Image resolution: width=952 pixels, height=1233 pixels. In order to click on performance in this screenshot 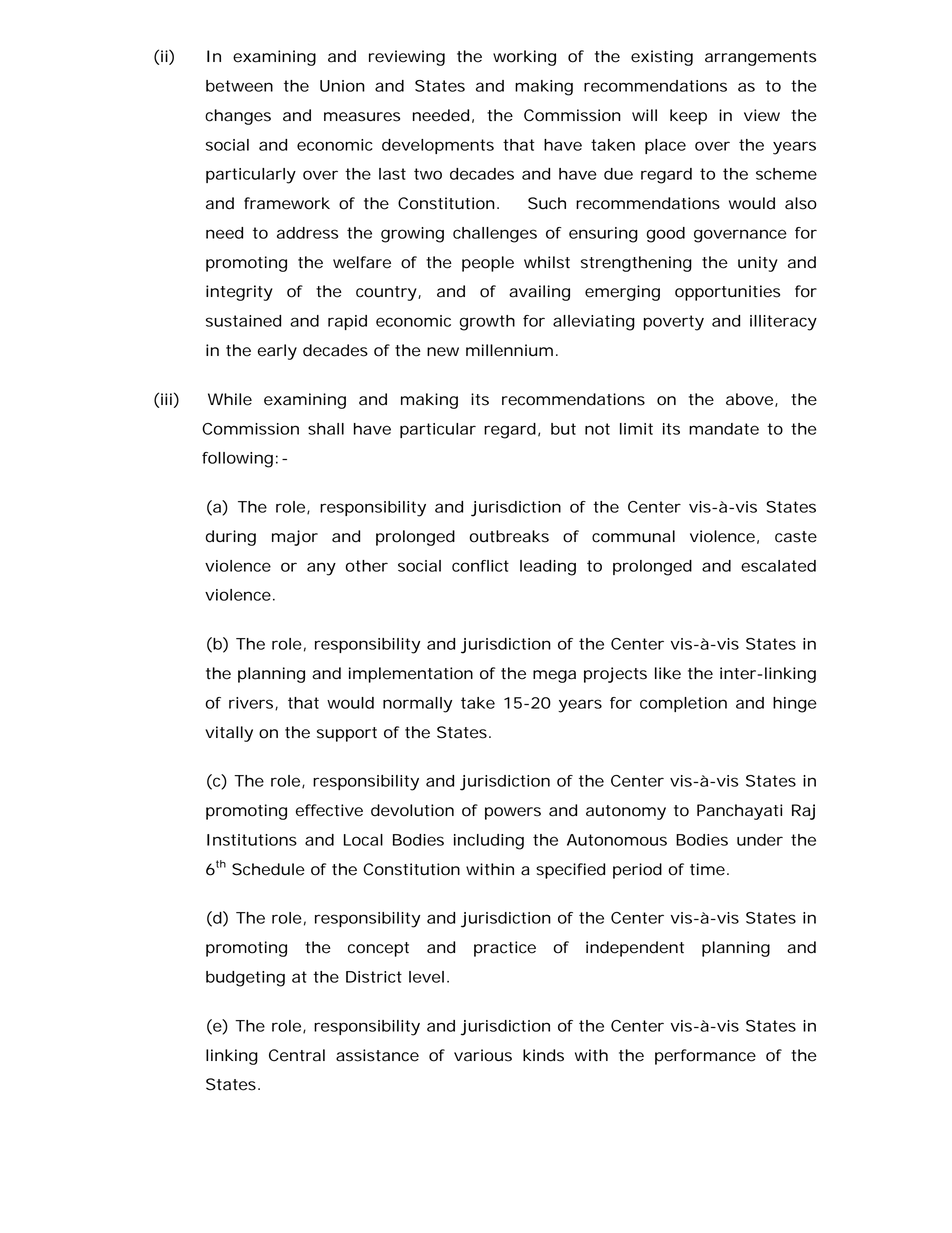, I will do `click(705, 1057)`.
